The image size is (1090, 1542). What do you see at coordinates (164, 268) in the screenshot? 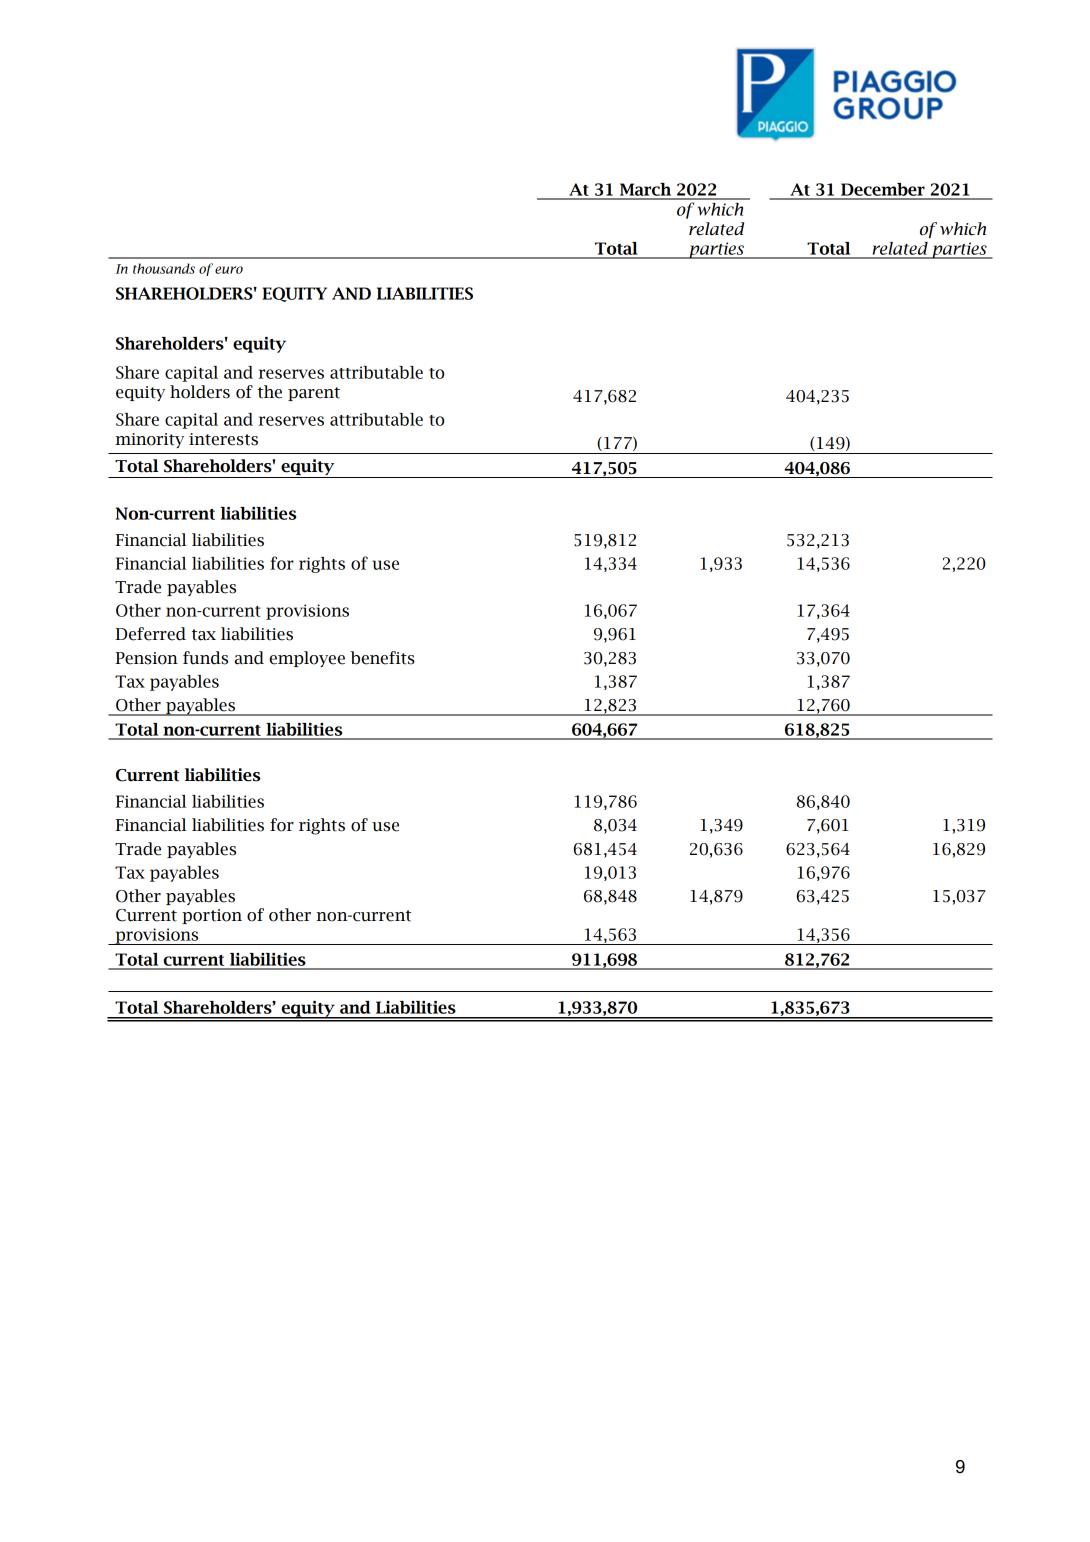
I see `thousands` at bounding box center [164, 268].
